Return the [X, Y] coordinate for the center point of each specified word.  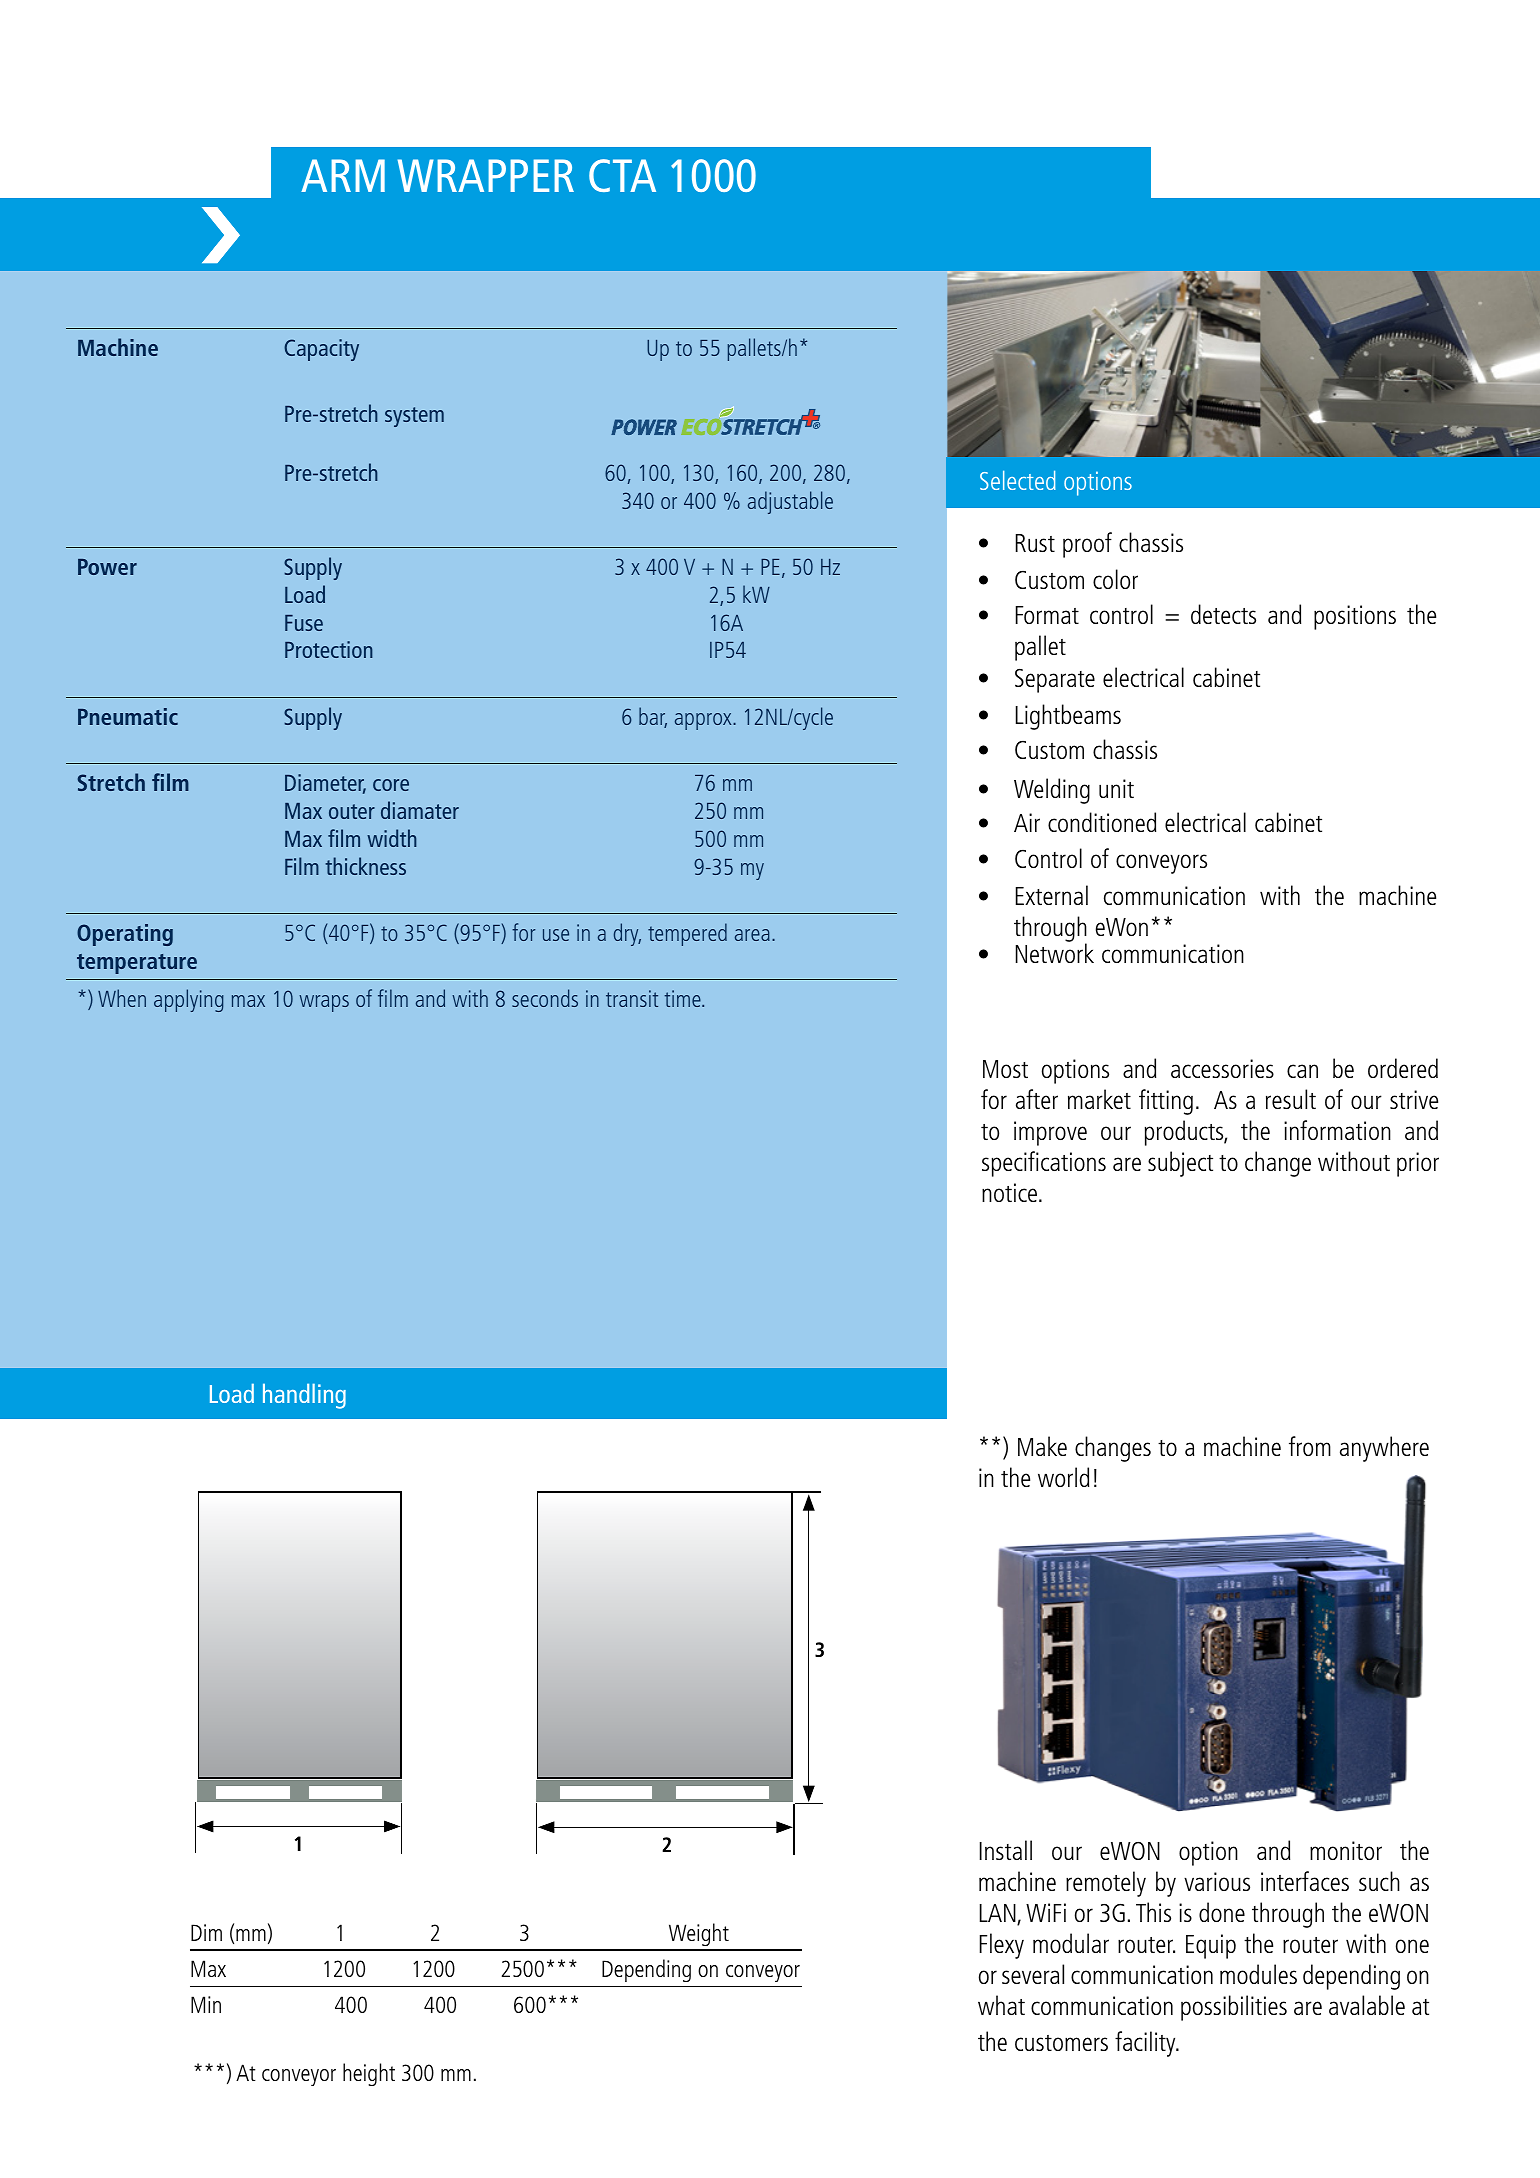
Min [206, 2004]
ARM [343, 175]
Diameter [325, 784]
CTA [622, 175]
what [1001, 2005]
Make [1042, 1446]
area [752, 935]
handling [304, 1396]
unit [1116, 788]
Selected [1018, 480]
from [1310, 1446]
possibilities [1234, 2008]
